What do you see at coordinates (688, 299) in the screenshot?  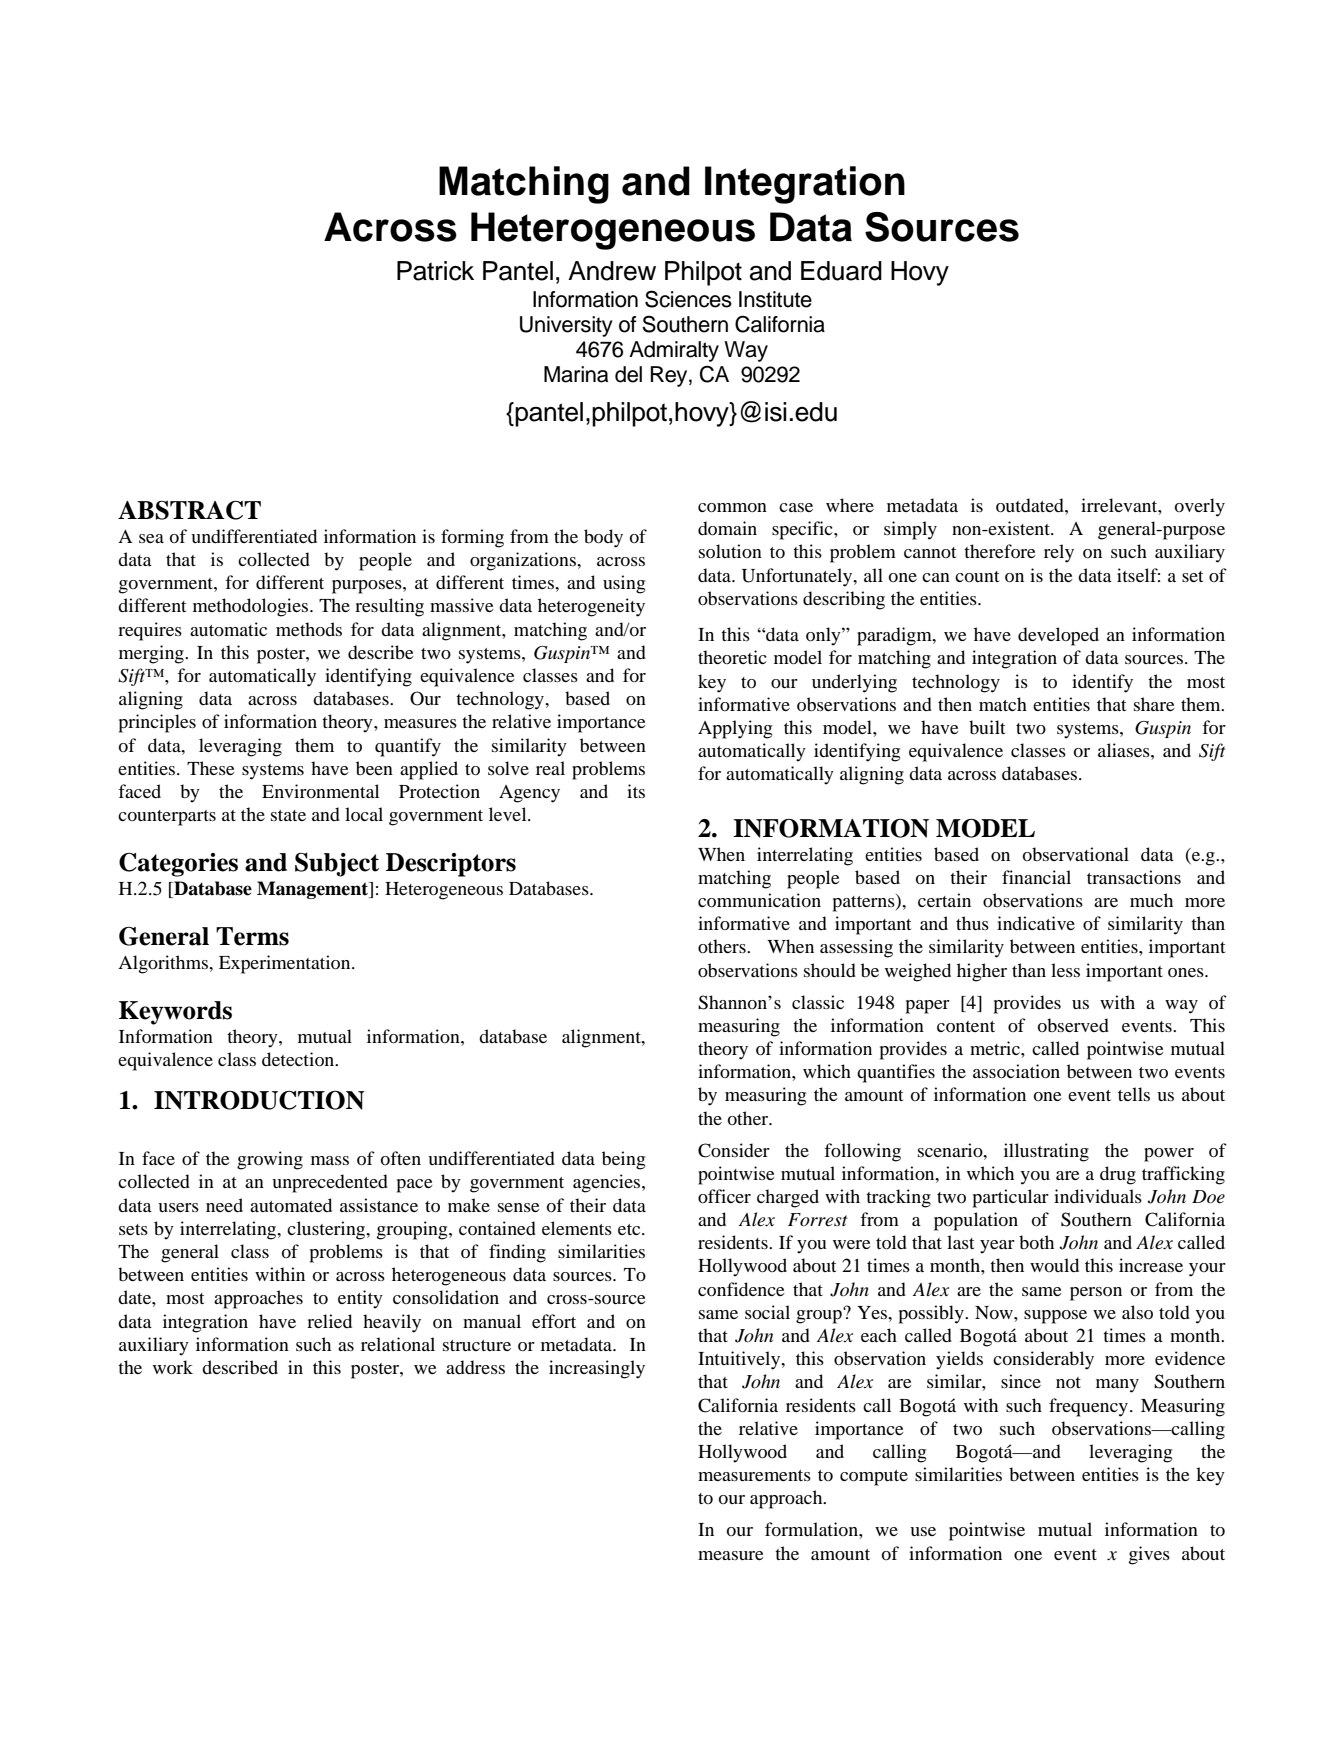 I see `Sciences` at bounding box center [688, 299].
